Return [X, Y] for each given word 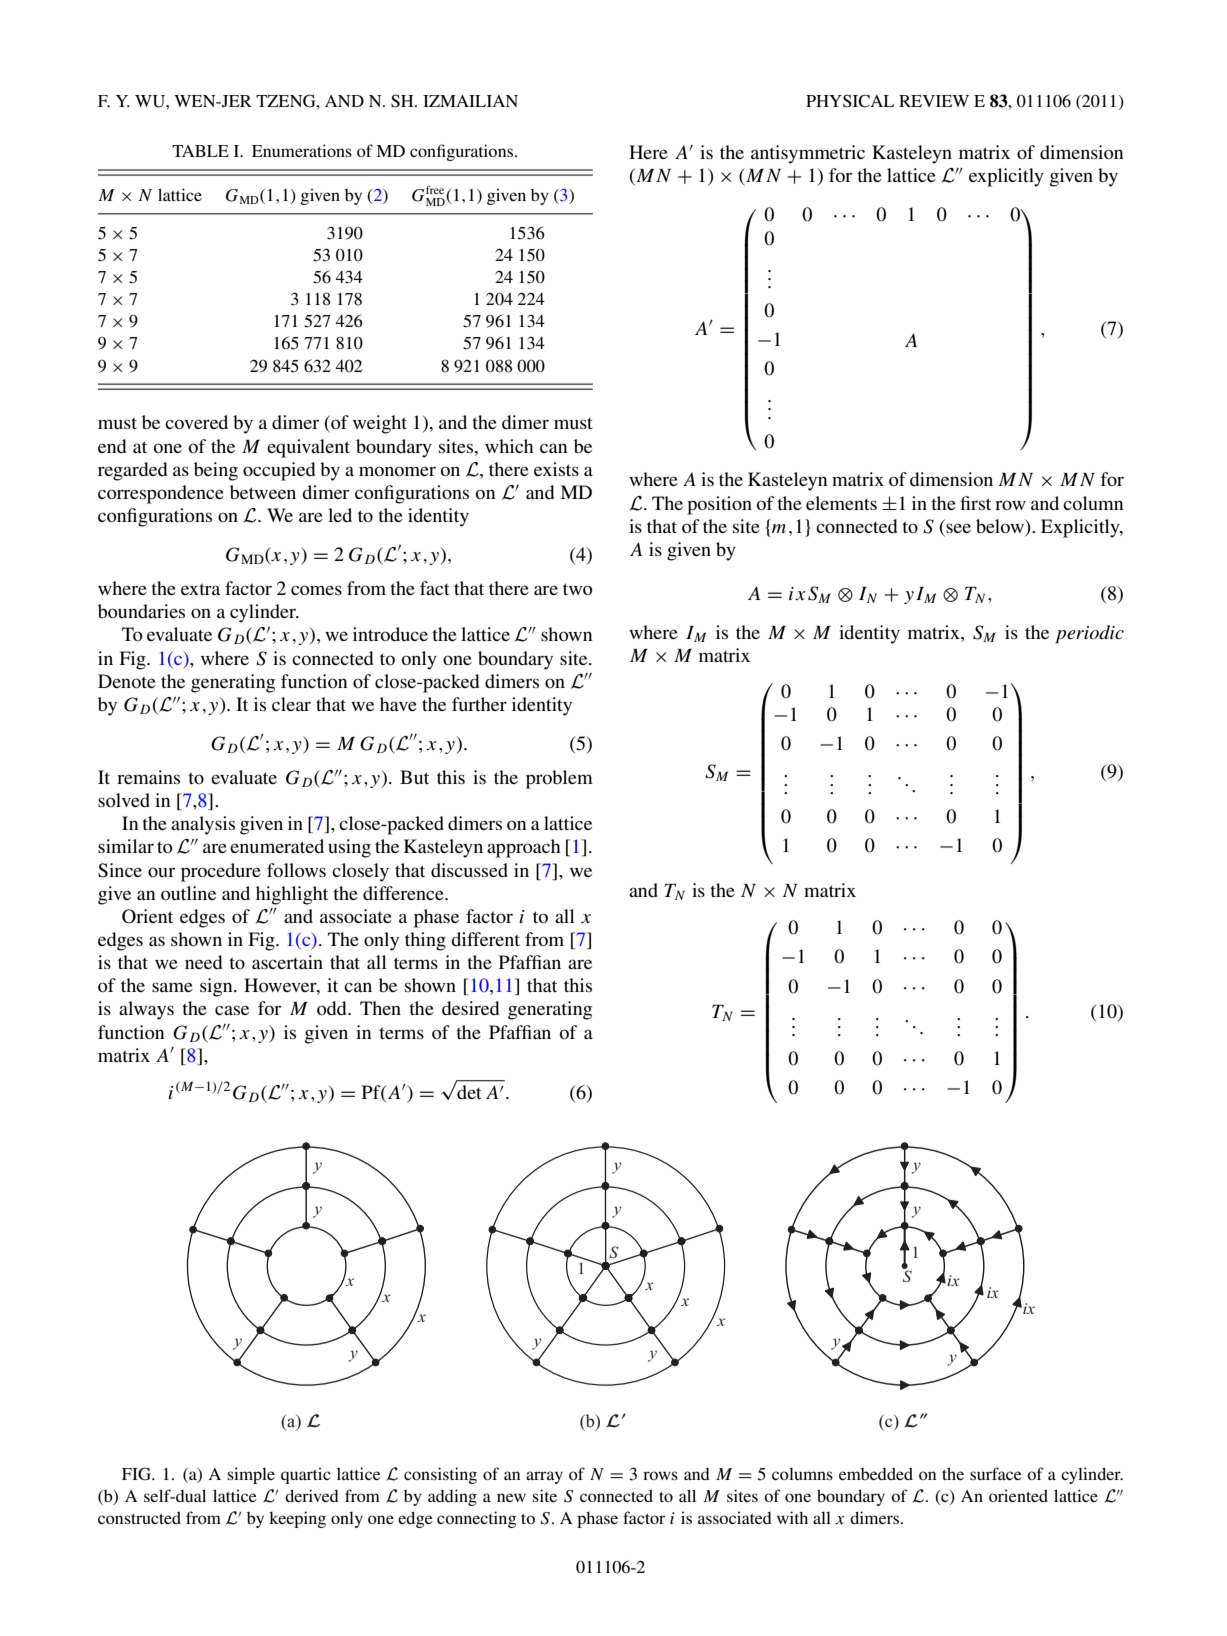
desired [470, 1008]
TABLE [200, 151]
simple [251, 1475]
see [958, 528]
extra [200, 589]
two [578, 589]
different [485, 939]
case [232, 1010]
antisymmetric [808, 154]
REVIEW [934, 101]
